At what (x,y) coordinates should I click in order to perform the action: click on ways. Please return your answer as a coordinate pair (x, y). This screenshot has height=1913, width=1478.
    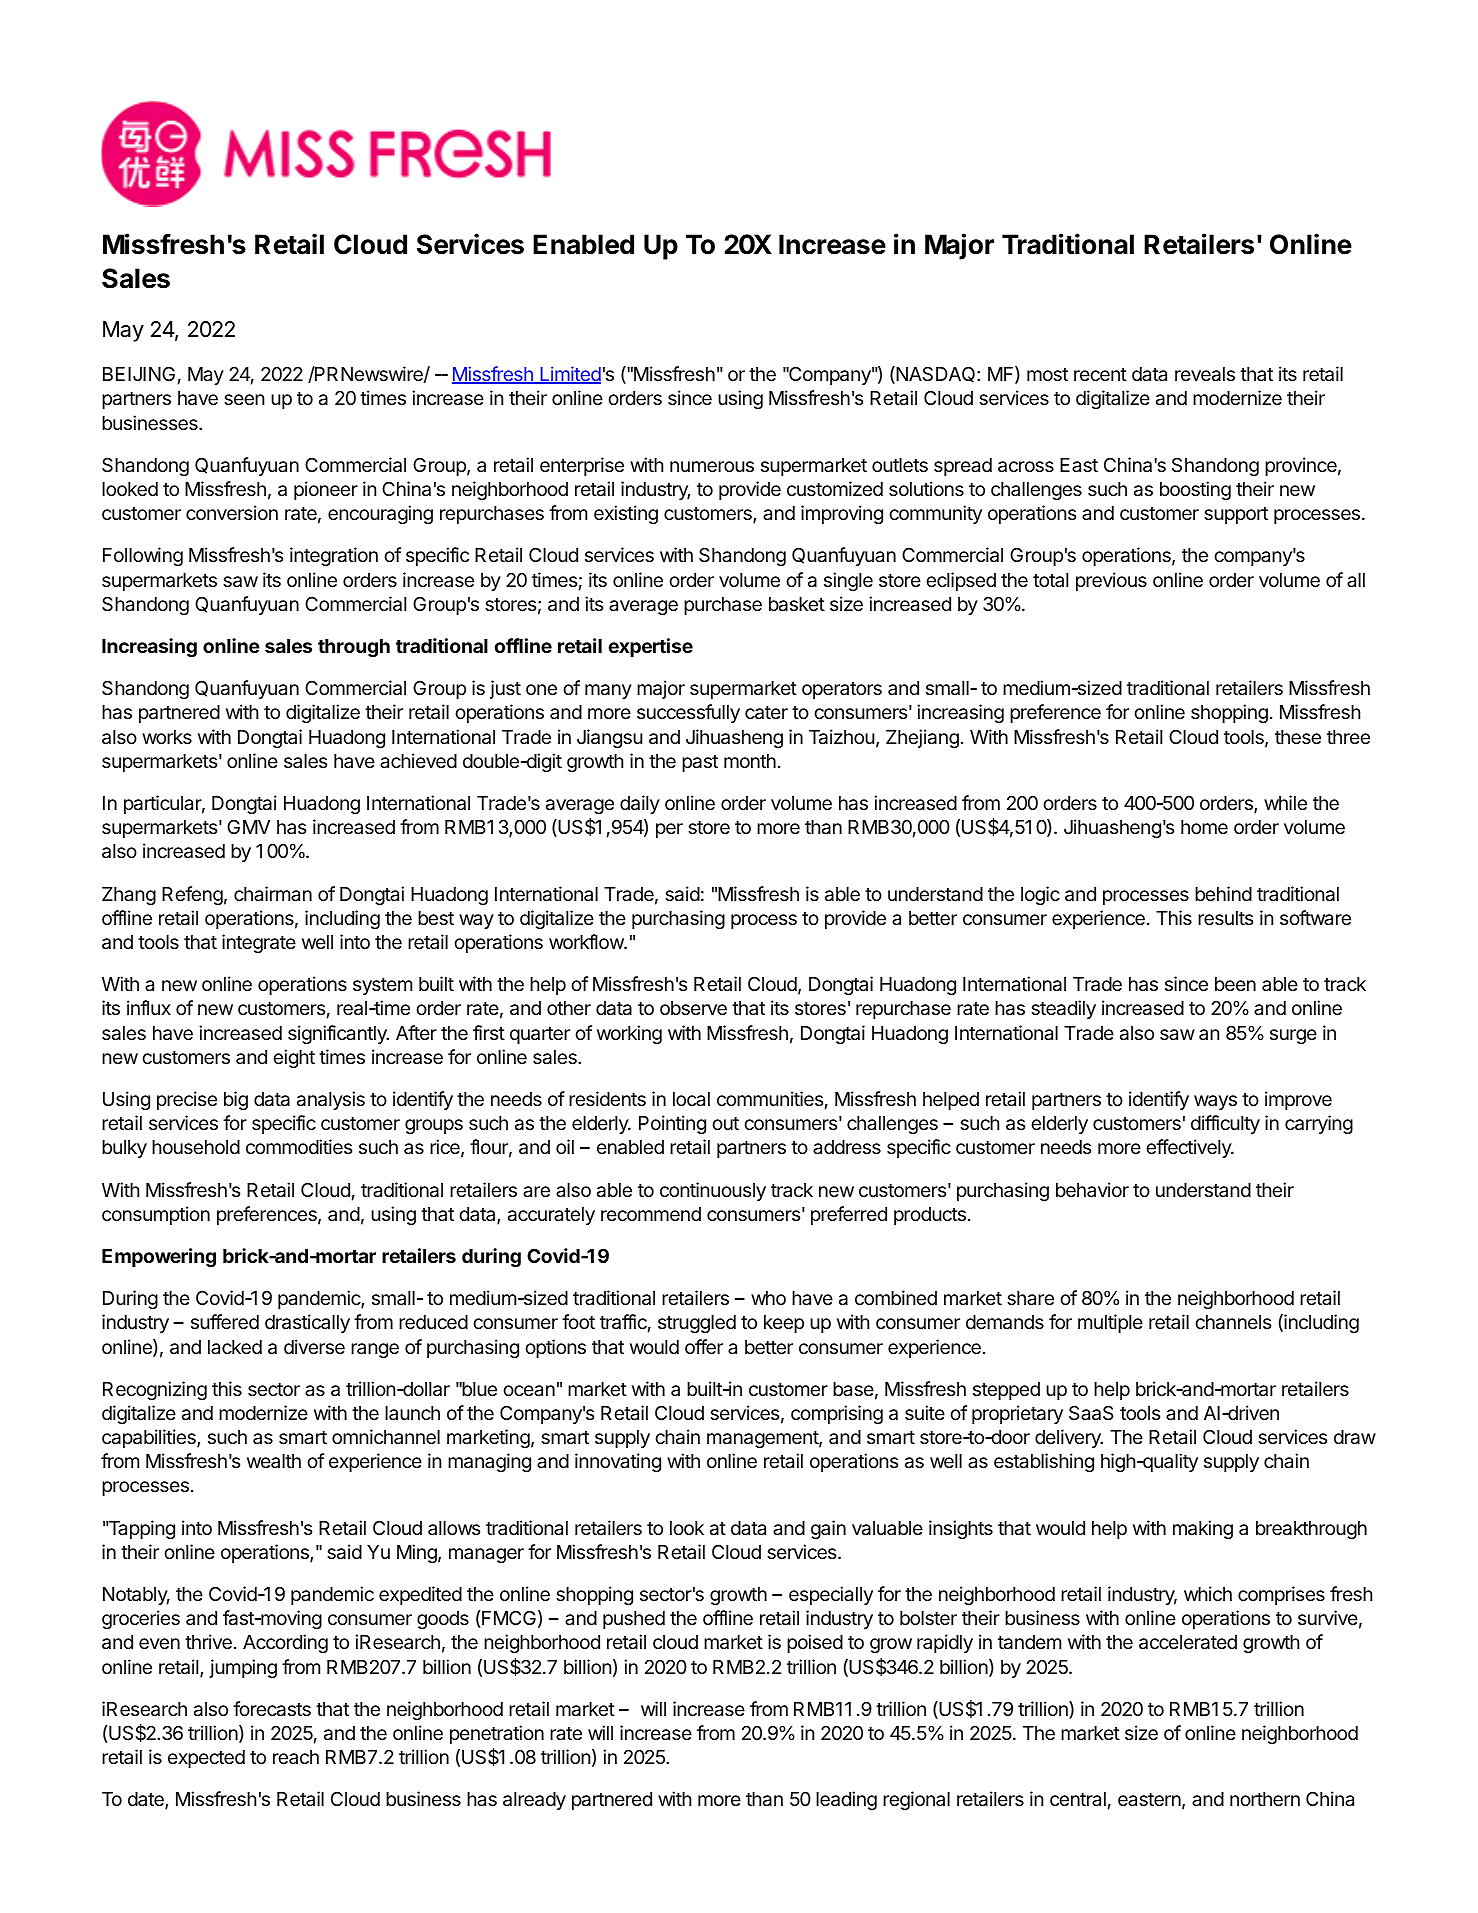
    Looking at the image, I should click on (1215, 1102).
